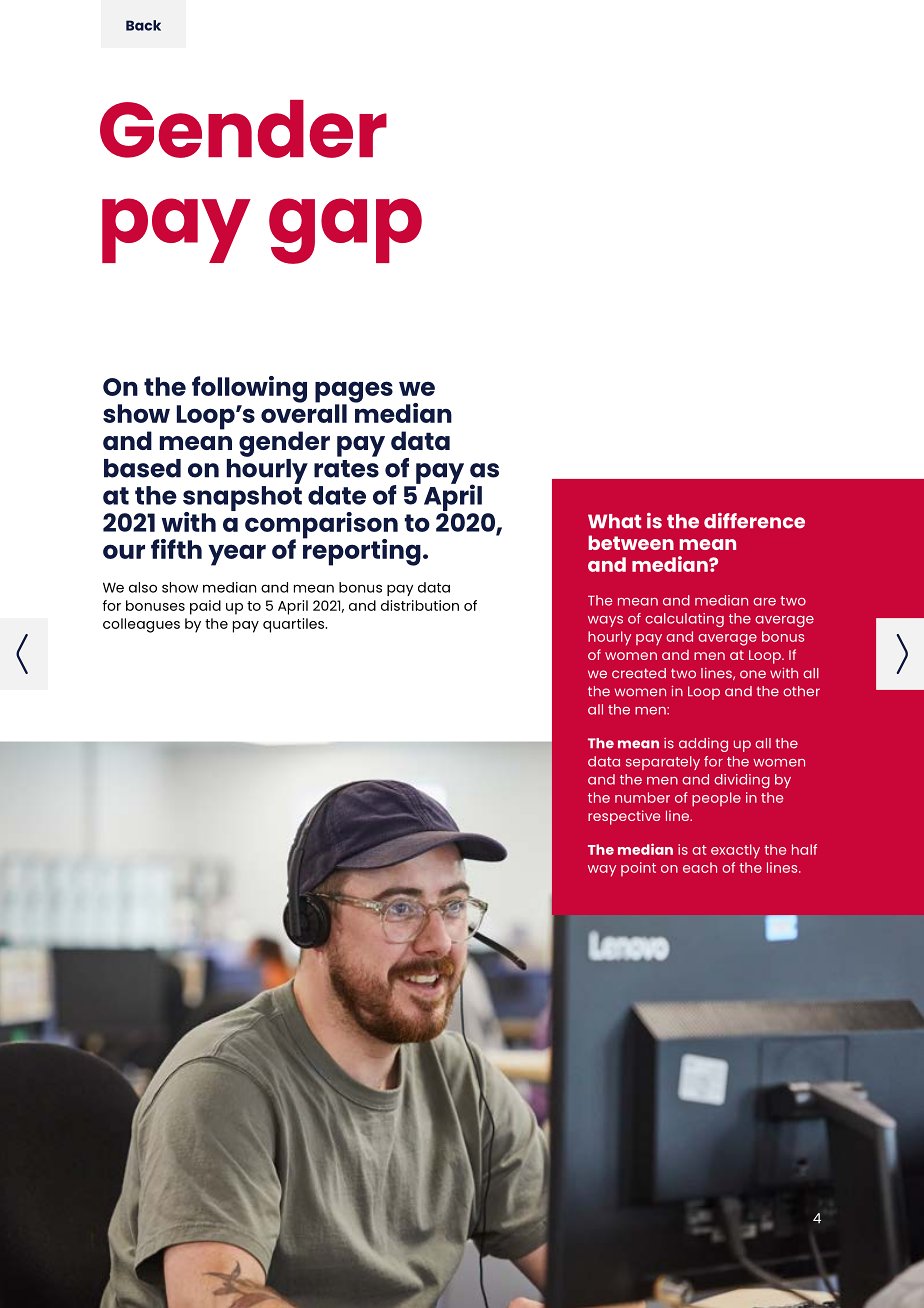 The width and height of the screenshot is (924, 1308). I want to click on colleagues, so click(141, 625).
